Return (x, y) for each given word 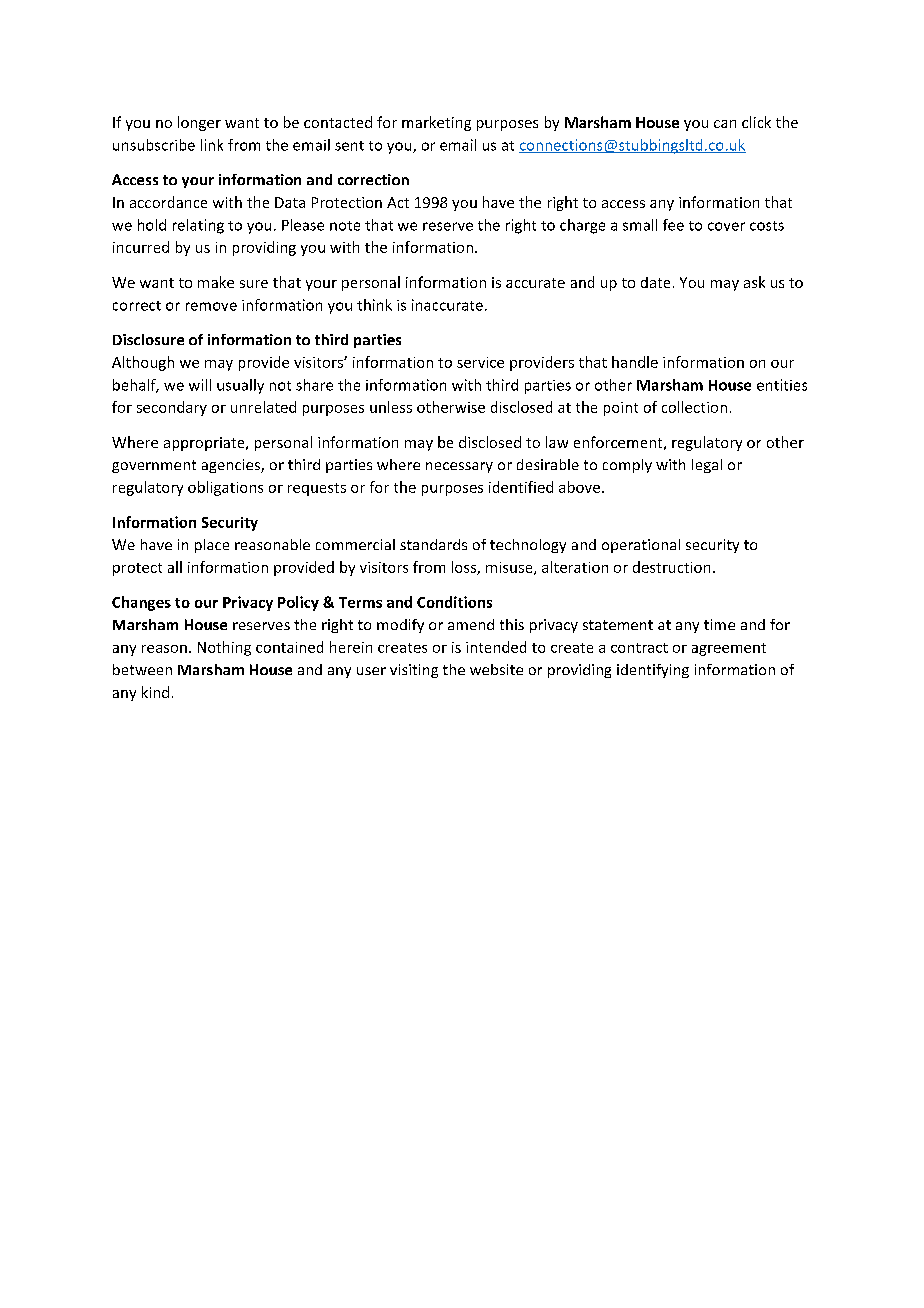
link (212, 145)
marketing (436, 123)
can (725, 124)
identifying (653, 671)
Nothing (224, 648)
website (496, 669)
